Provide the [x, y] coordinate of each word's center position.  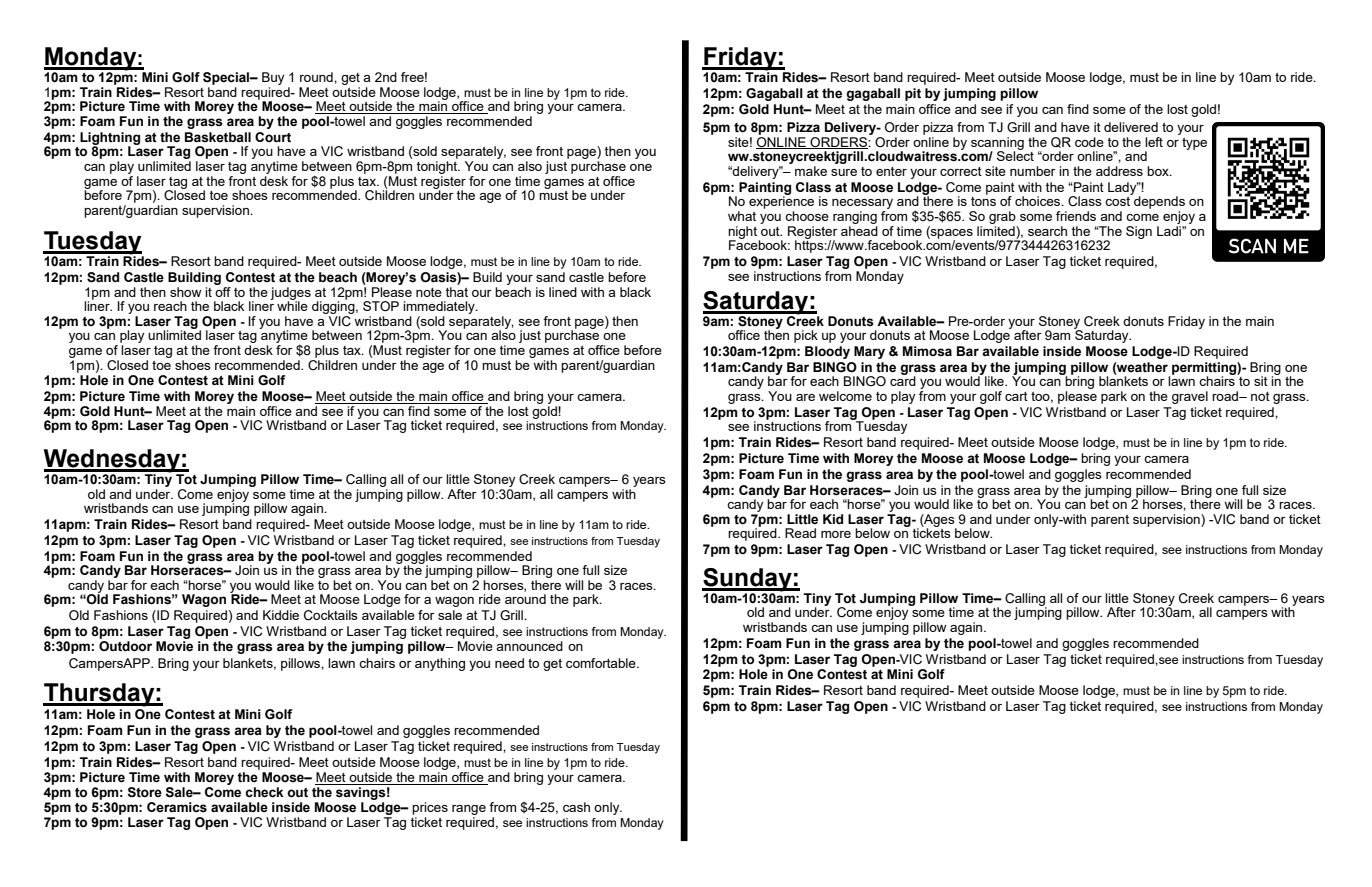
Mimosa [927, 351]
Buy [273, 78]
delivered [1131, 127]
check [264, 792]
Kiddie [281, 615]
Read [800, 533]
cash [576, 807]
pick [806, 336]
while [292, 305]
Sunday [748, 580]
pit [913, 94]
